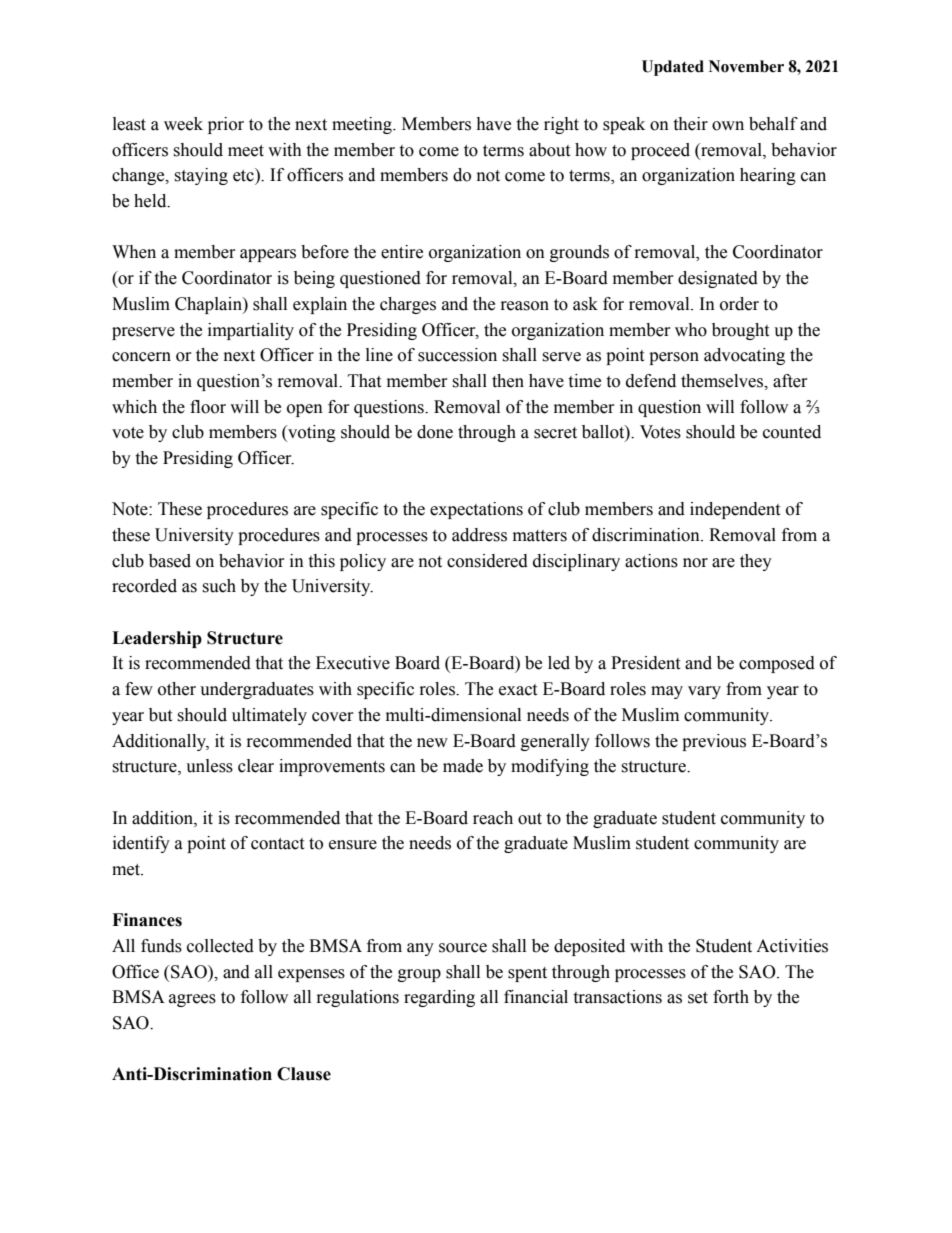 The image size is (952, 1233). I want to click on agrees, so click(192, 1000).
